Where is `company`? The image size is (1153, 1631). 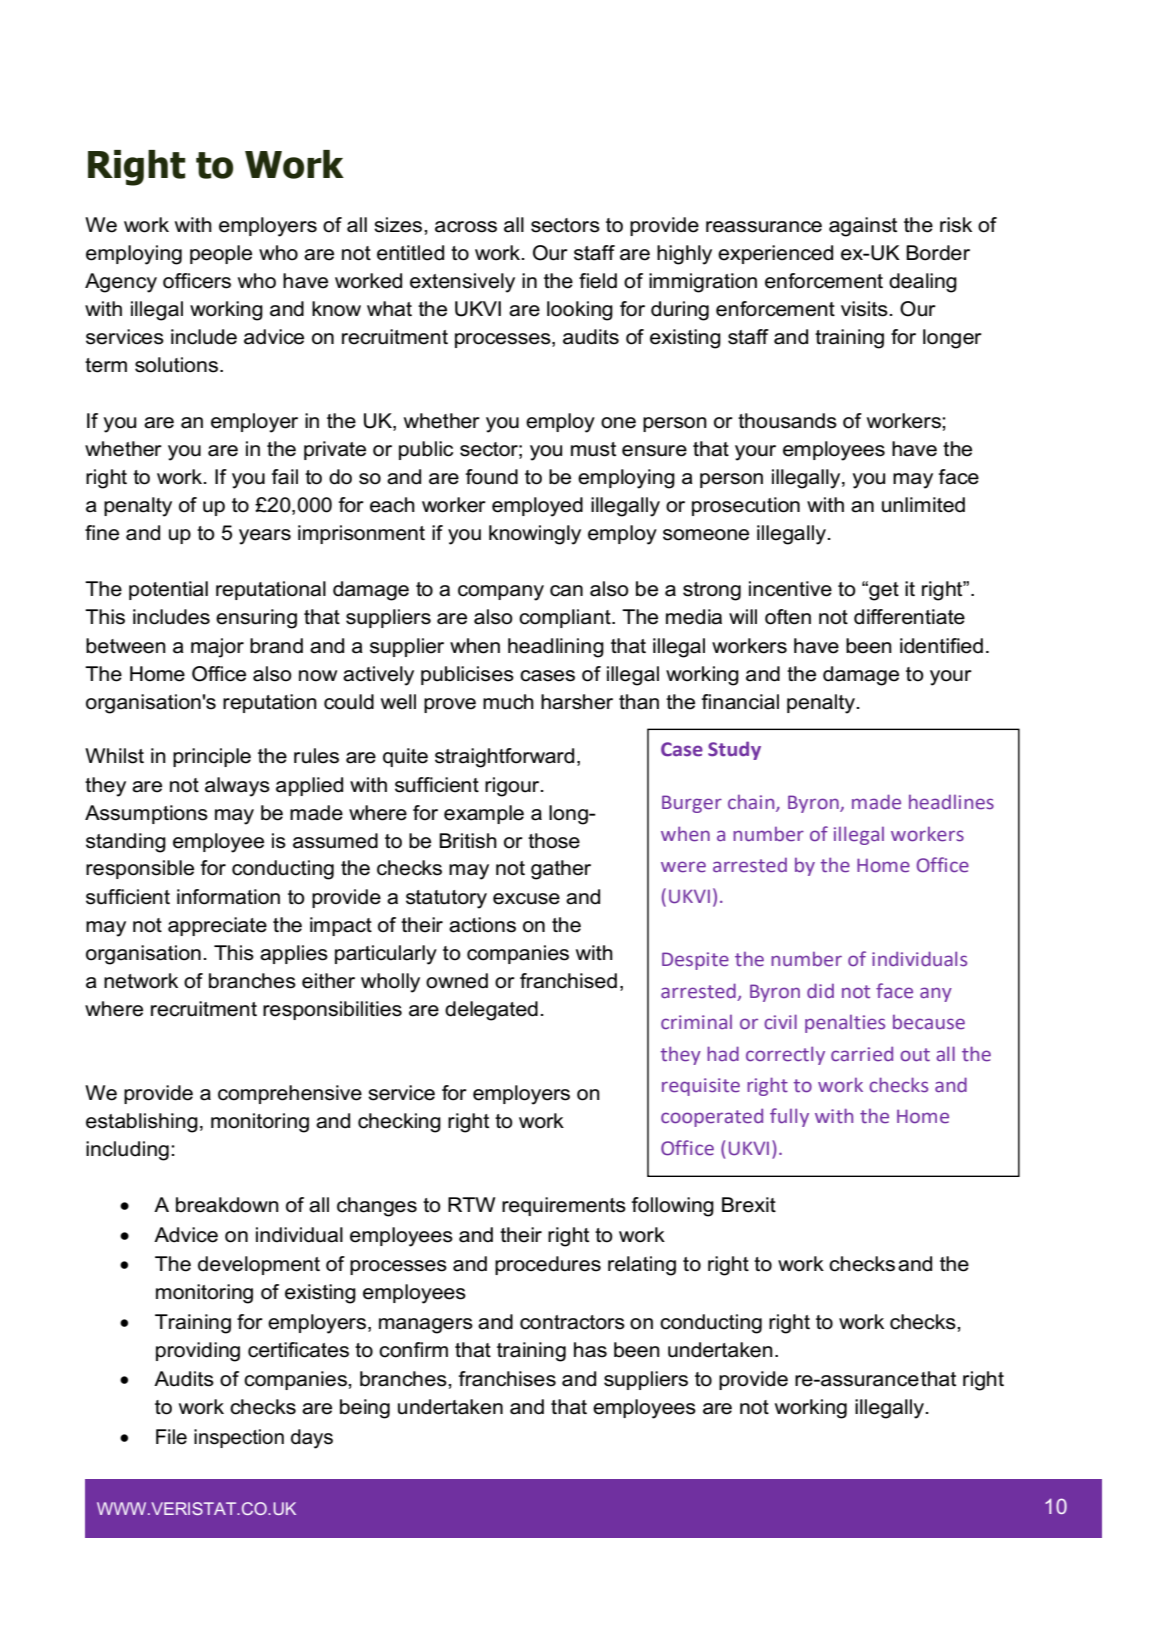 company is located at coordinates (501, 593).
